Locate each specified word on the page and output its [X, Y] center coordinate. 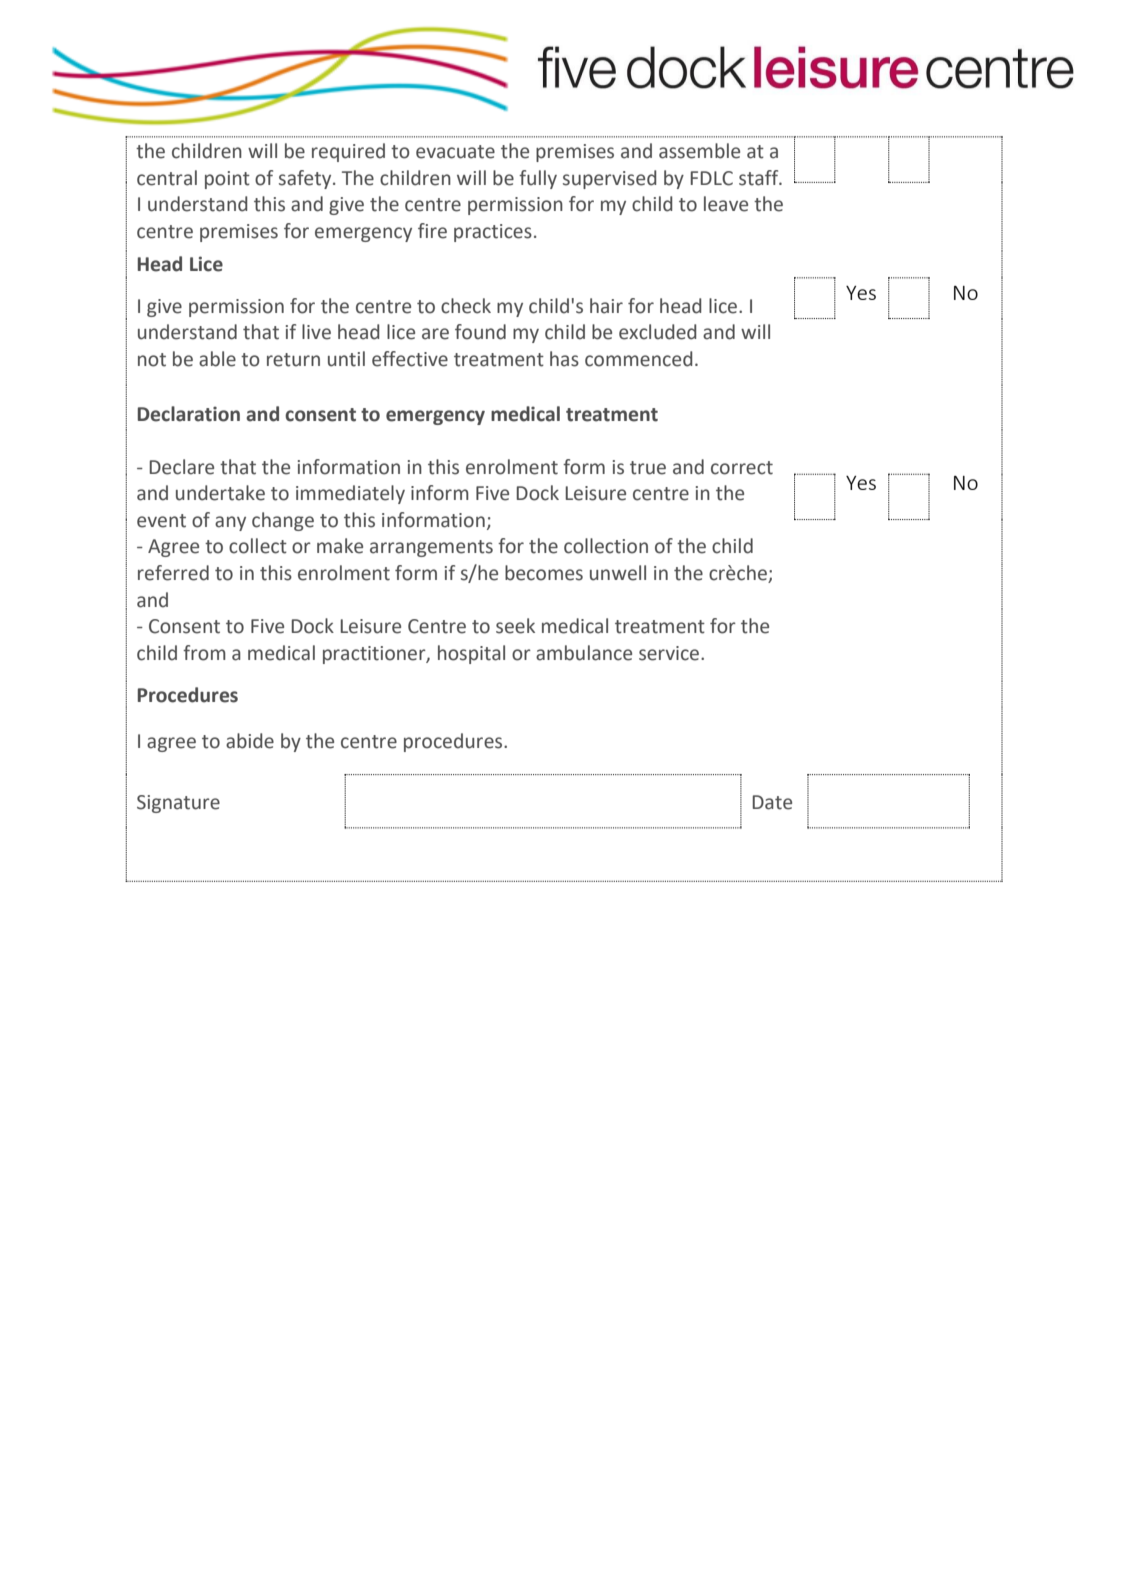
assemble [699, 151]
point [227, 180]
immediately [350, 494]
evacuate [455, 152]
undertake [220, 493]
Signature [178, 804]
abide [250, 741]
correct [742, 468]
